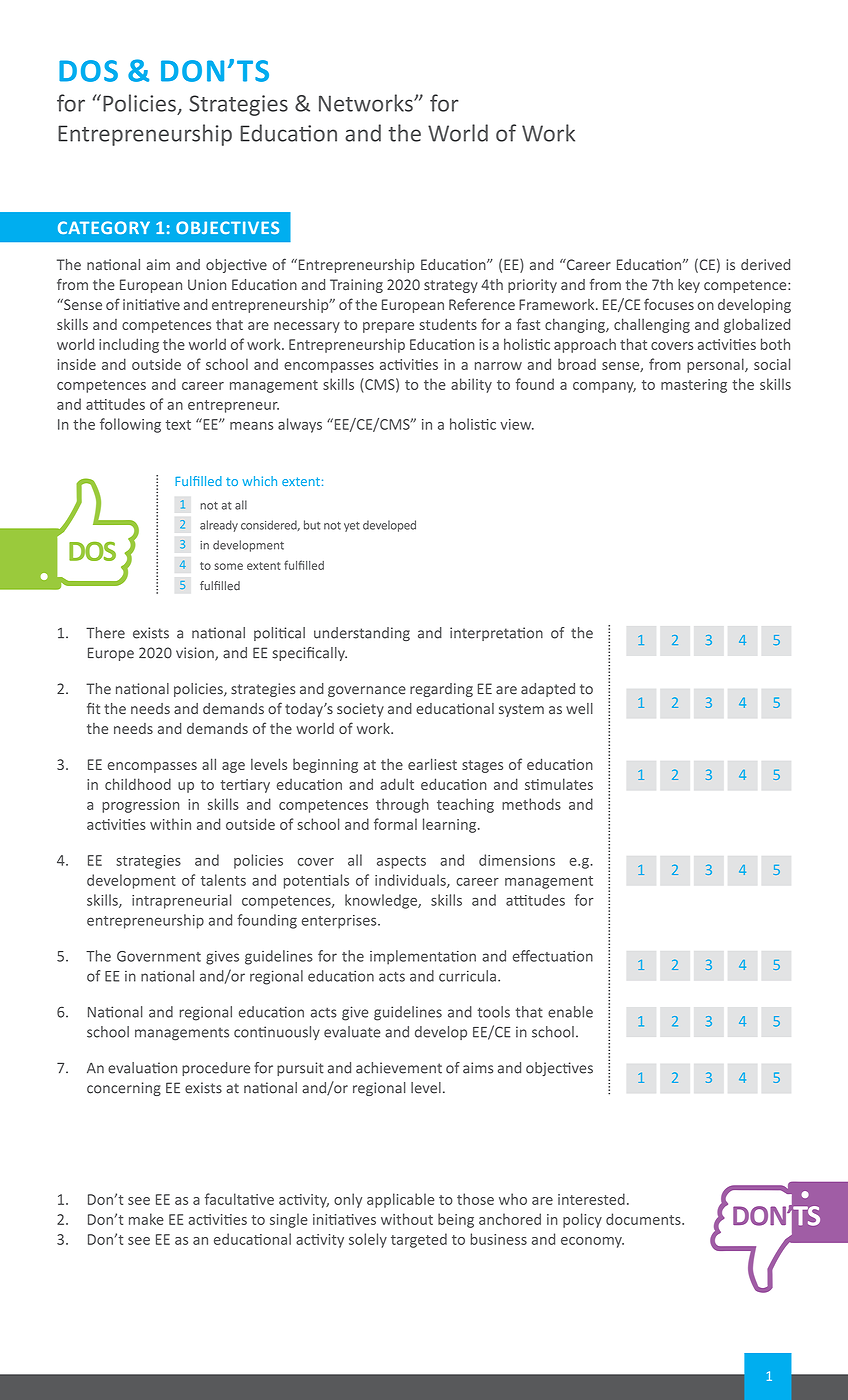 Image resolution: width=848 pixels, height=1400 pixels. I want to click on derived, so click(765, 264).
